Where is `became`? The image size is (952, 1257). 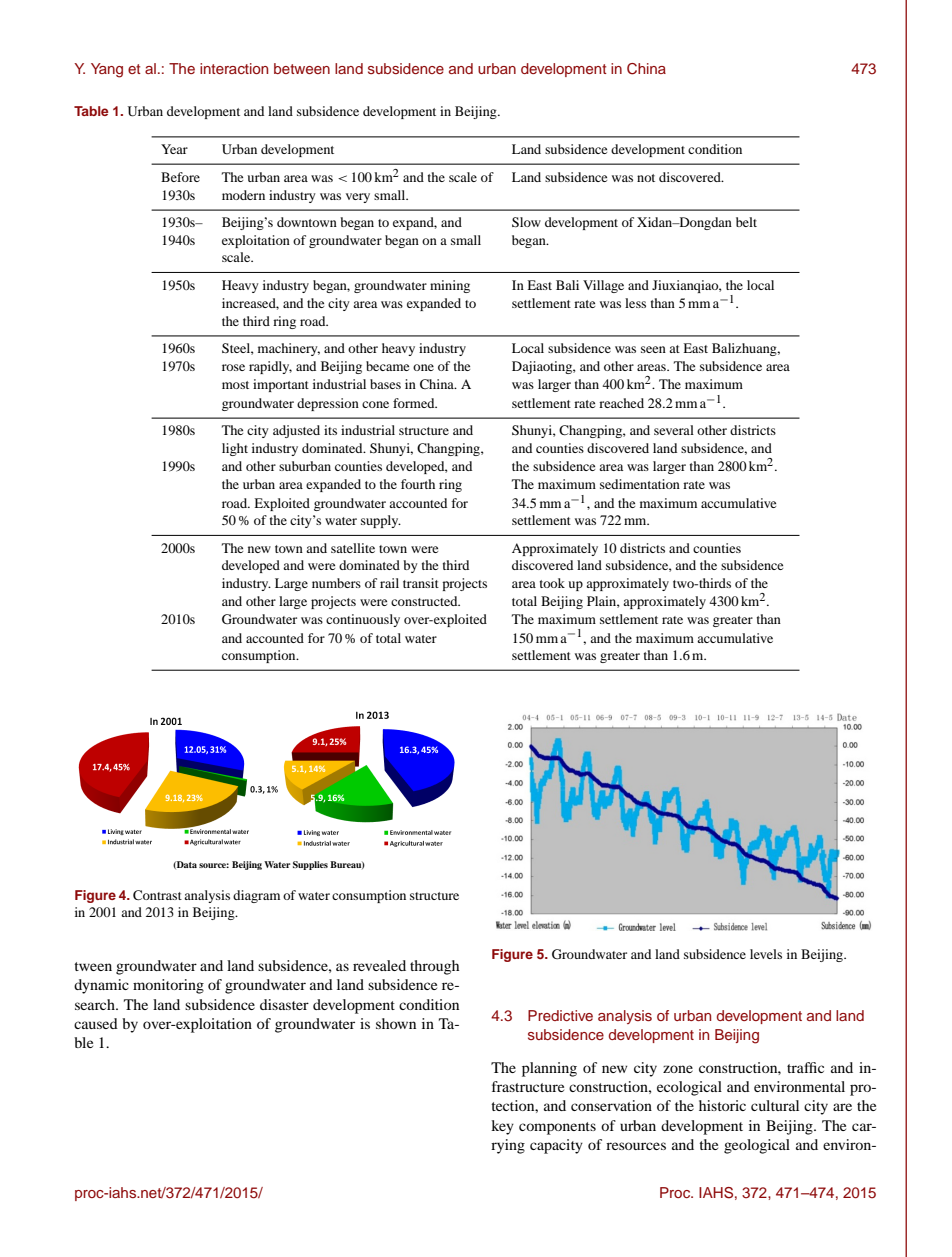
became is located at coordinates (387, 366).
